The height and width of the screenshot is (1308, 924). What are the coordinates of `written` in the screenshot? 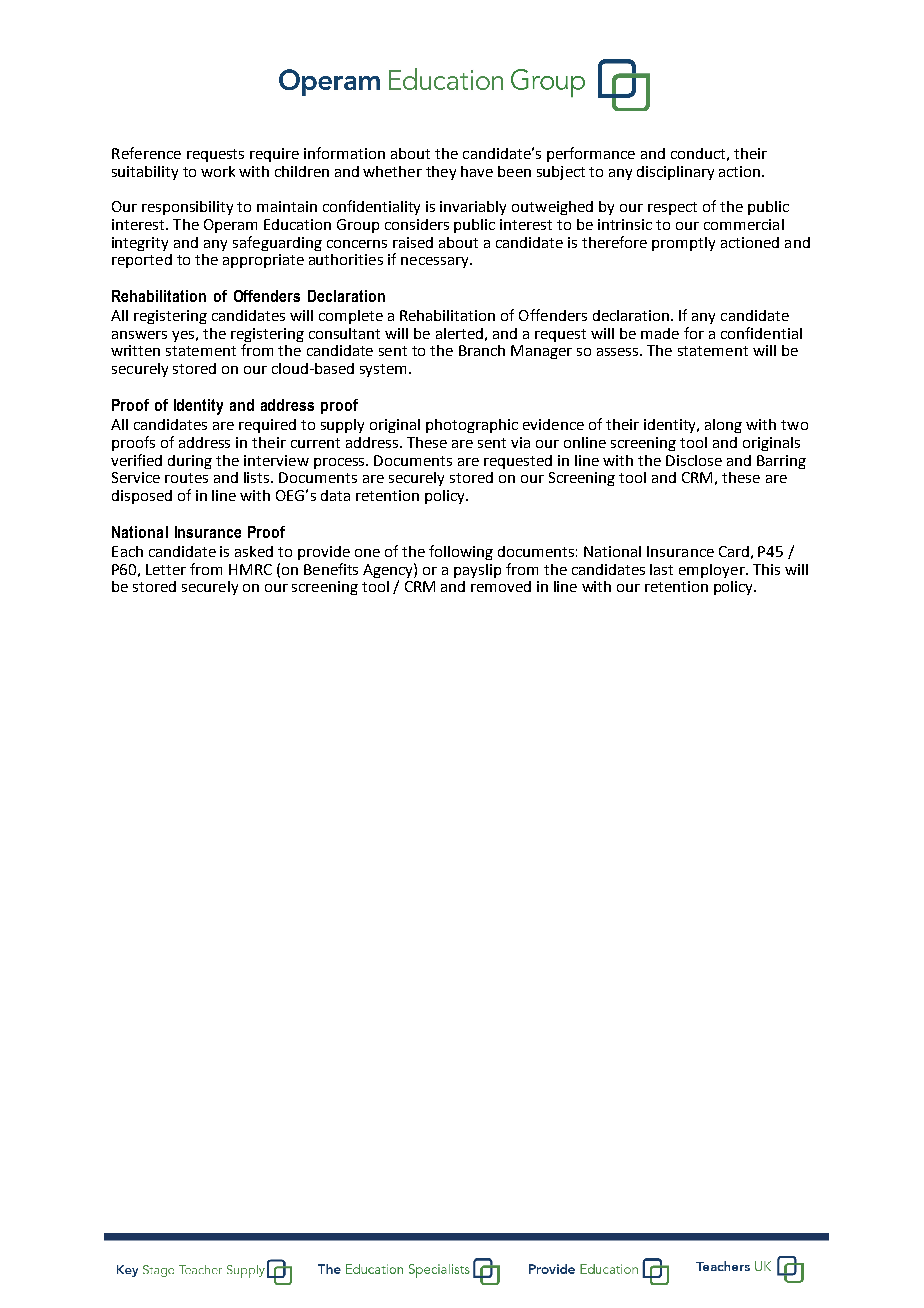 It's located at (135, 350).
